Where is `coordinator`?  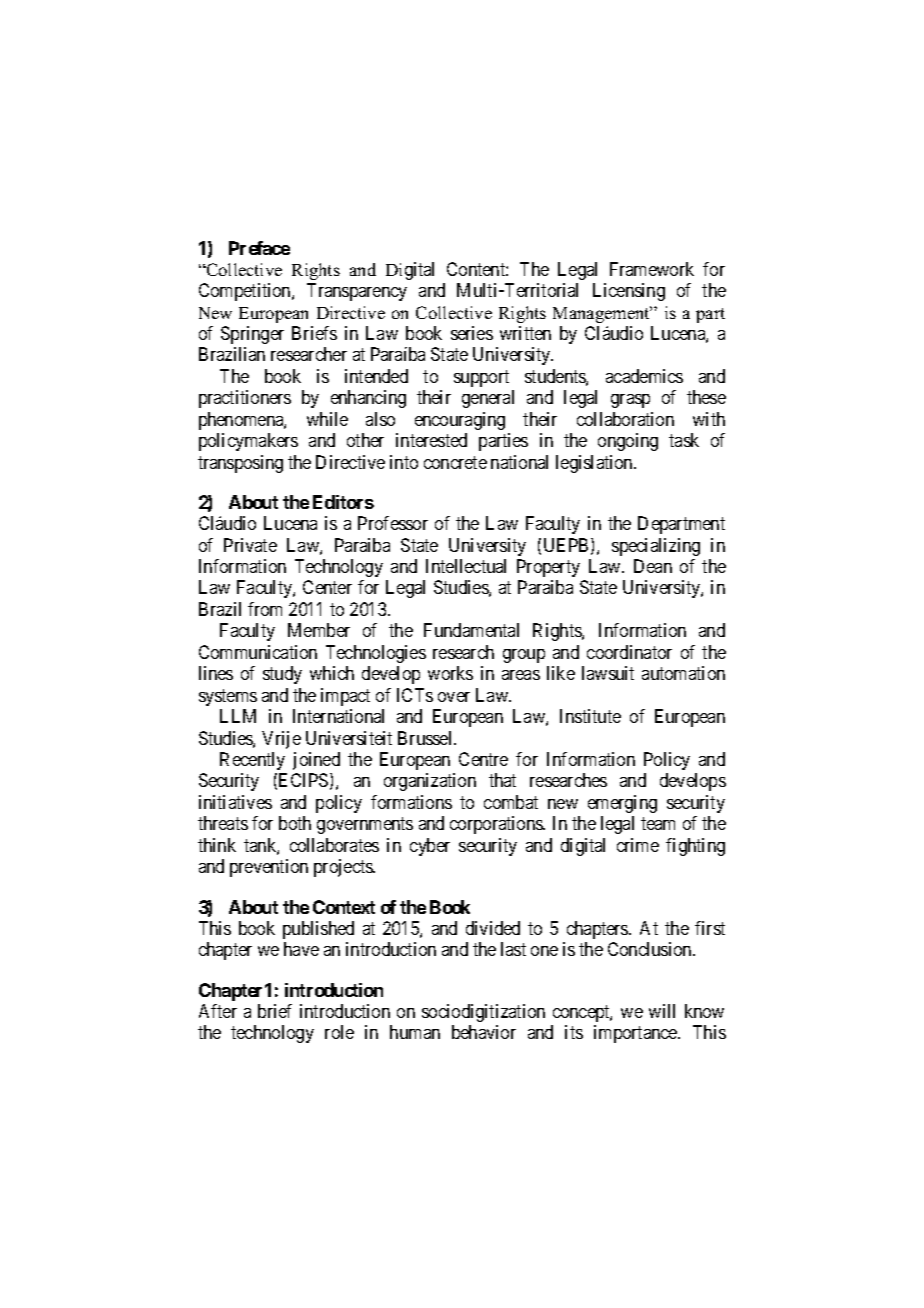
coordinator is located at coordinates (629, 652).
